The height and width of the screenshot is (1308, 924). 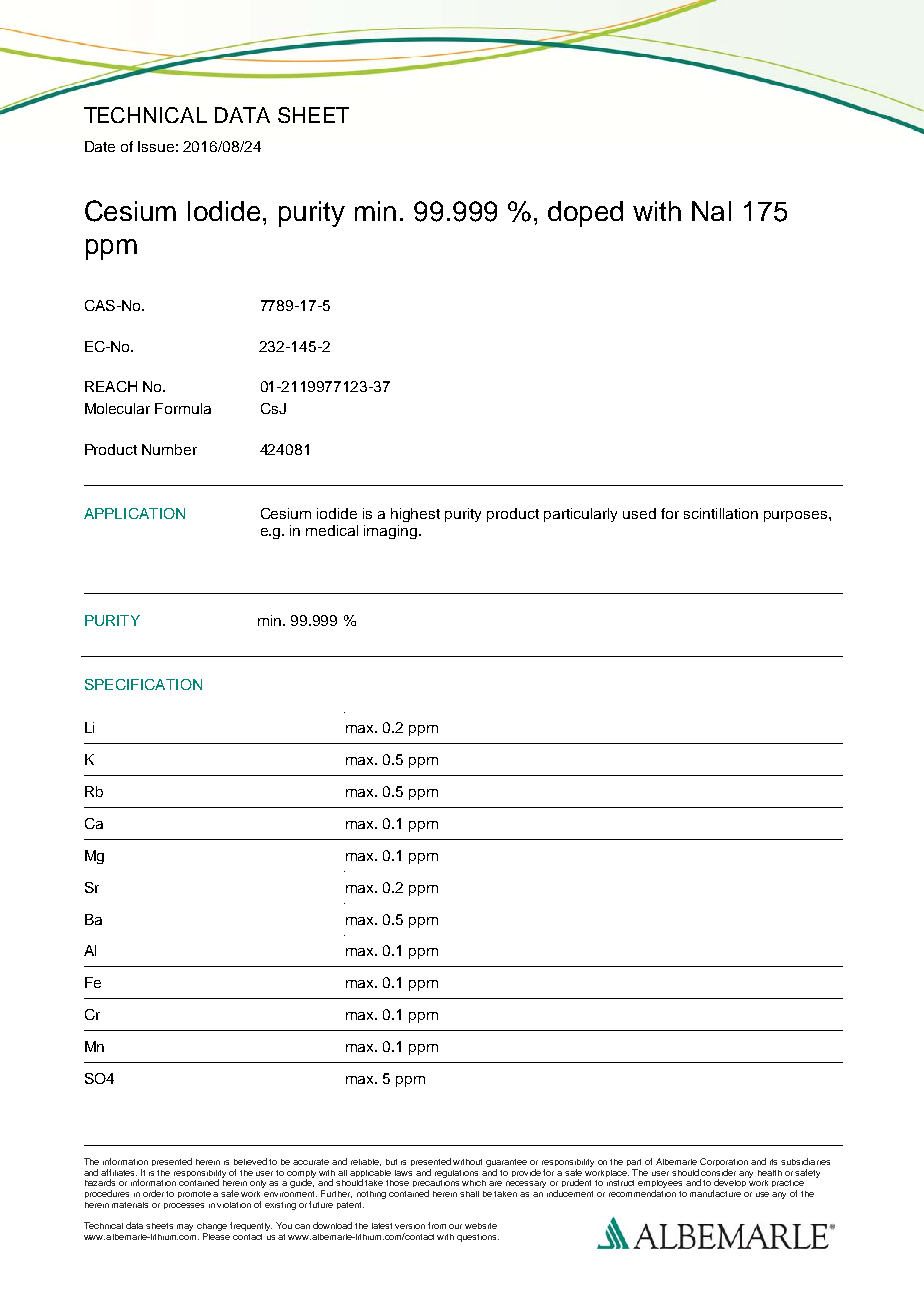 What do you see at coordinates (391, 1162) in the screenshot?
I see `but` at bounding box center [391, 1162].
